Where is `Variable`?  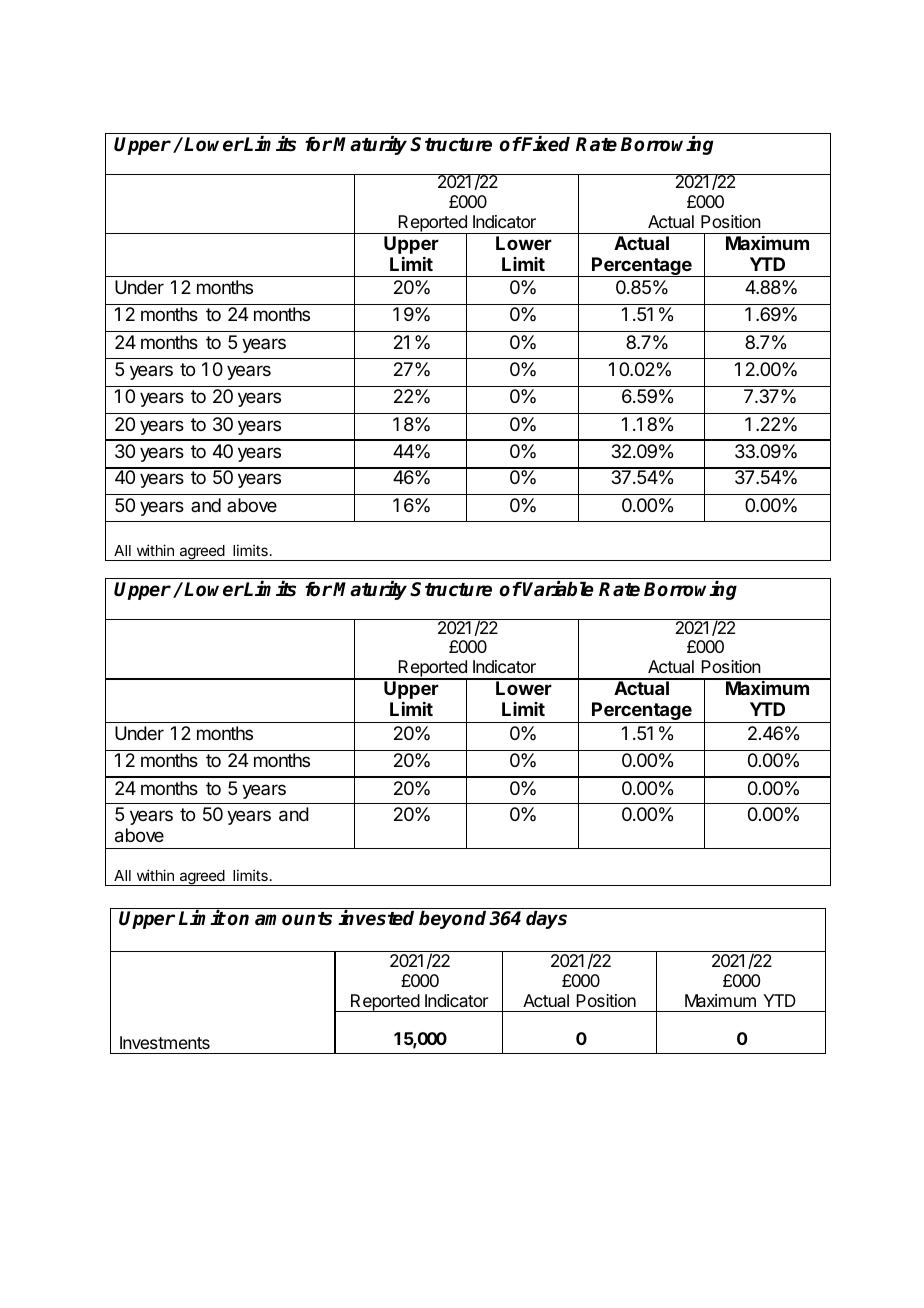
Variable is located at coordinates (558, 589).
